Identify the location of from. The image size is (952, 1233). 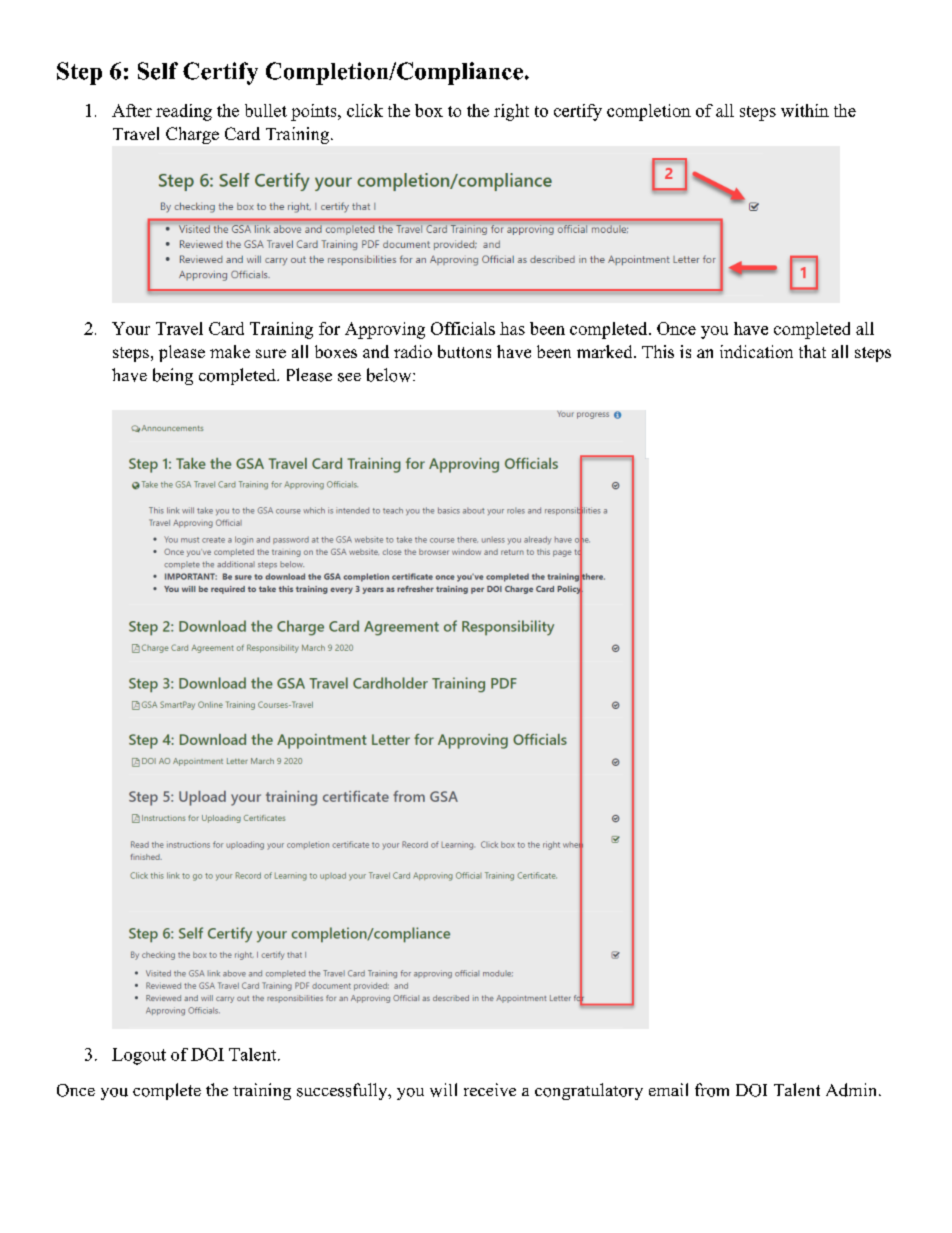
(712, 1090).
